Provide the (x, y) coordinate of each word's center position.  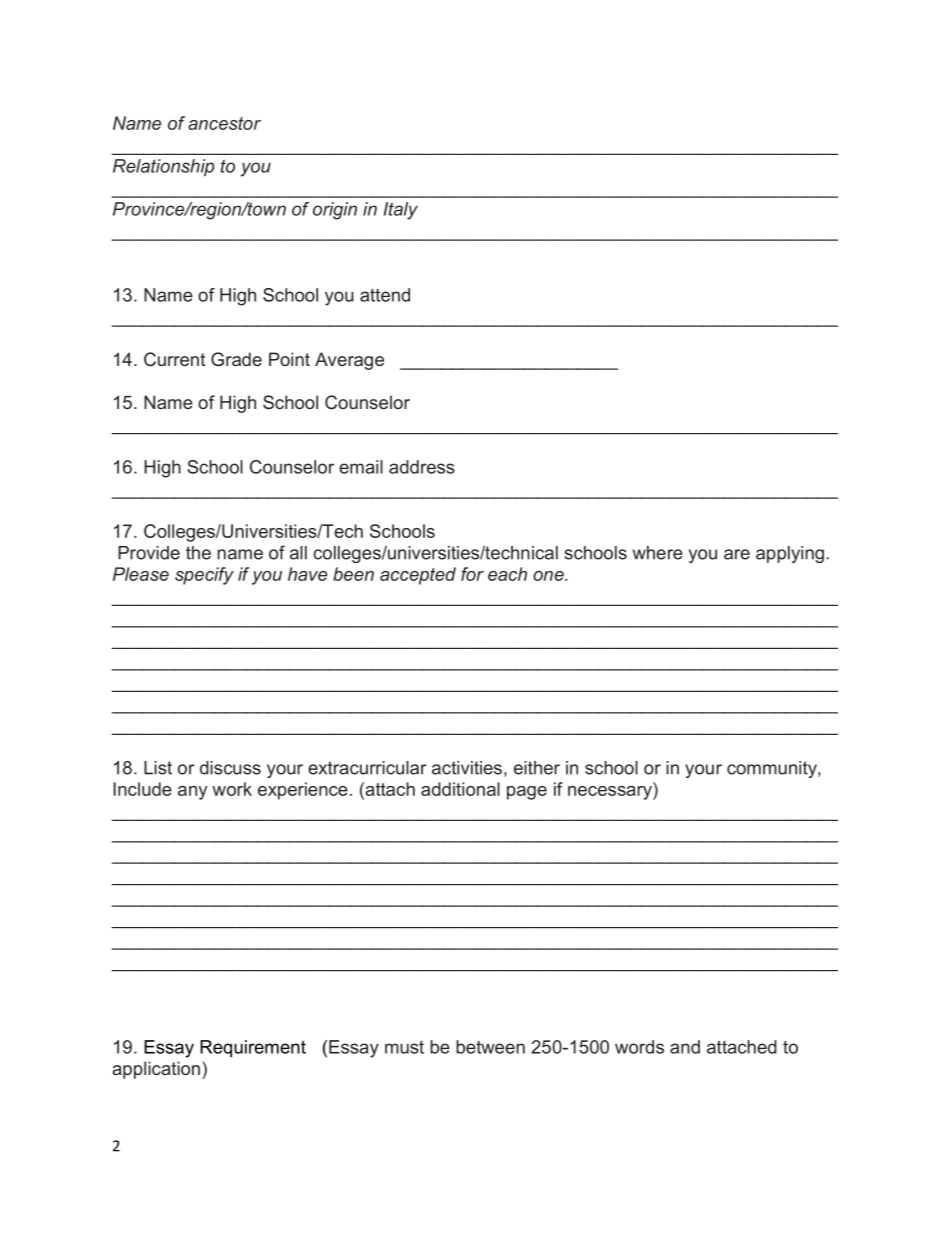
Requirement (253, 1049)
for (472, 574)
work (232, 789)
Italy (400, 211)
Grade (236, 359)
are (737, 554)
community (773, 769)
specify (204, 576)
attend (385, 295)
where (658, 553)
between (490, 1047)
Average (349, 361)
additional (460, 789)
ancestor (224, 123)
